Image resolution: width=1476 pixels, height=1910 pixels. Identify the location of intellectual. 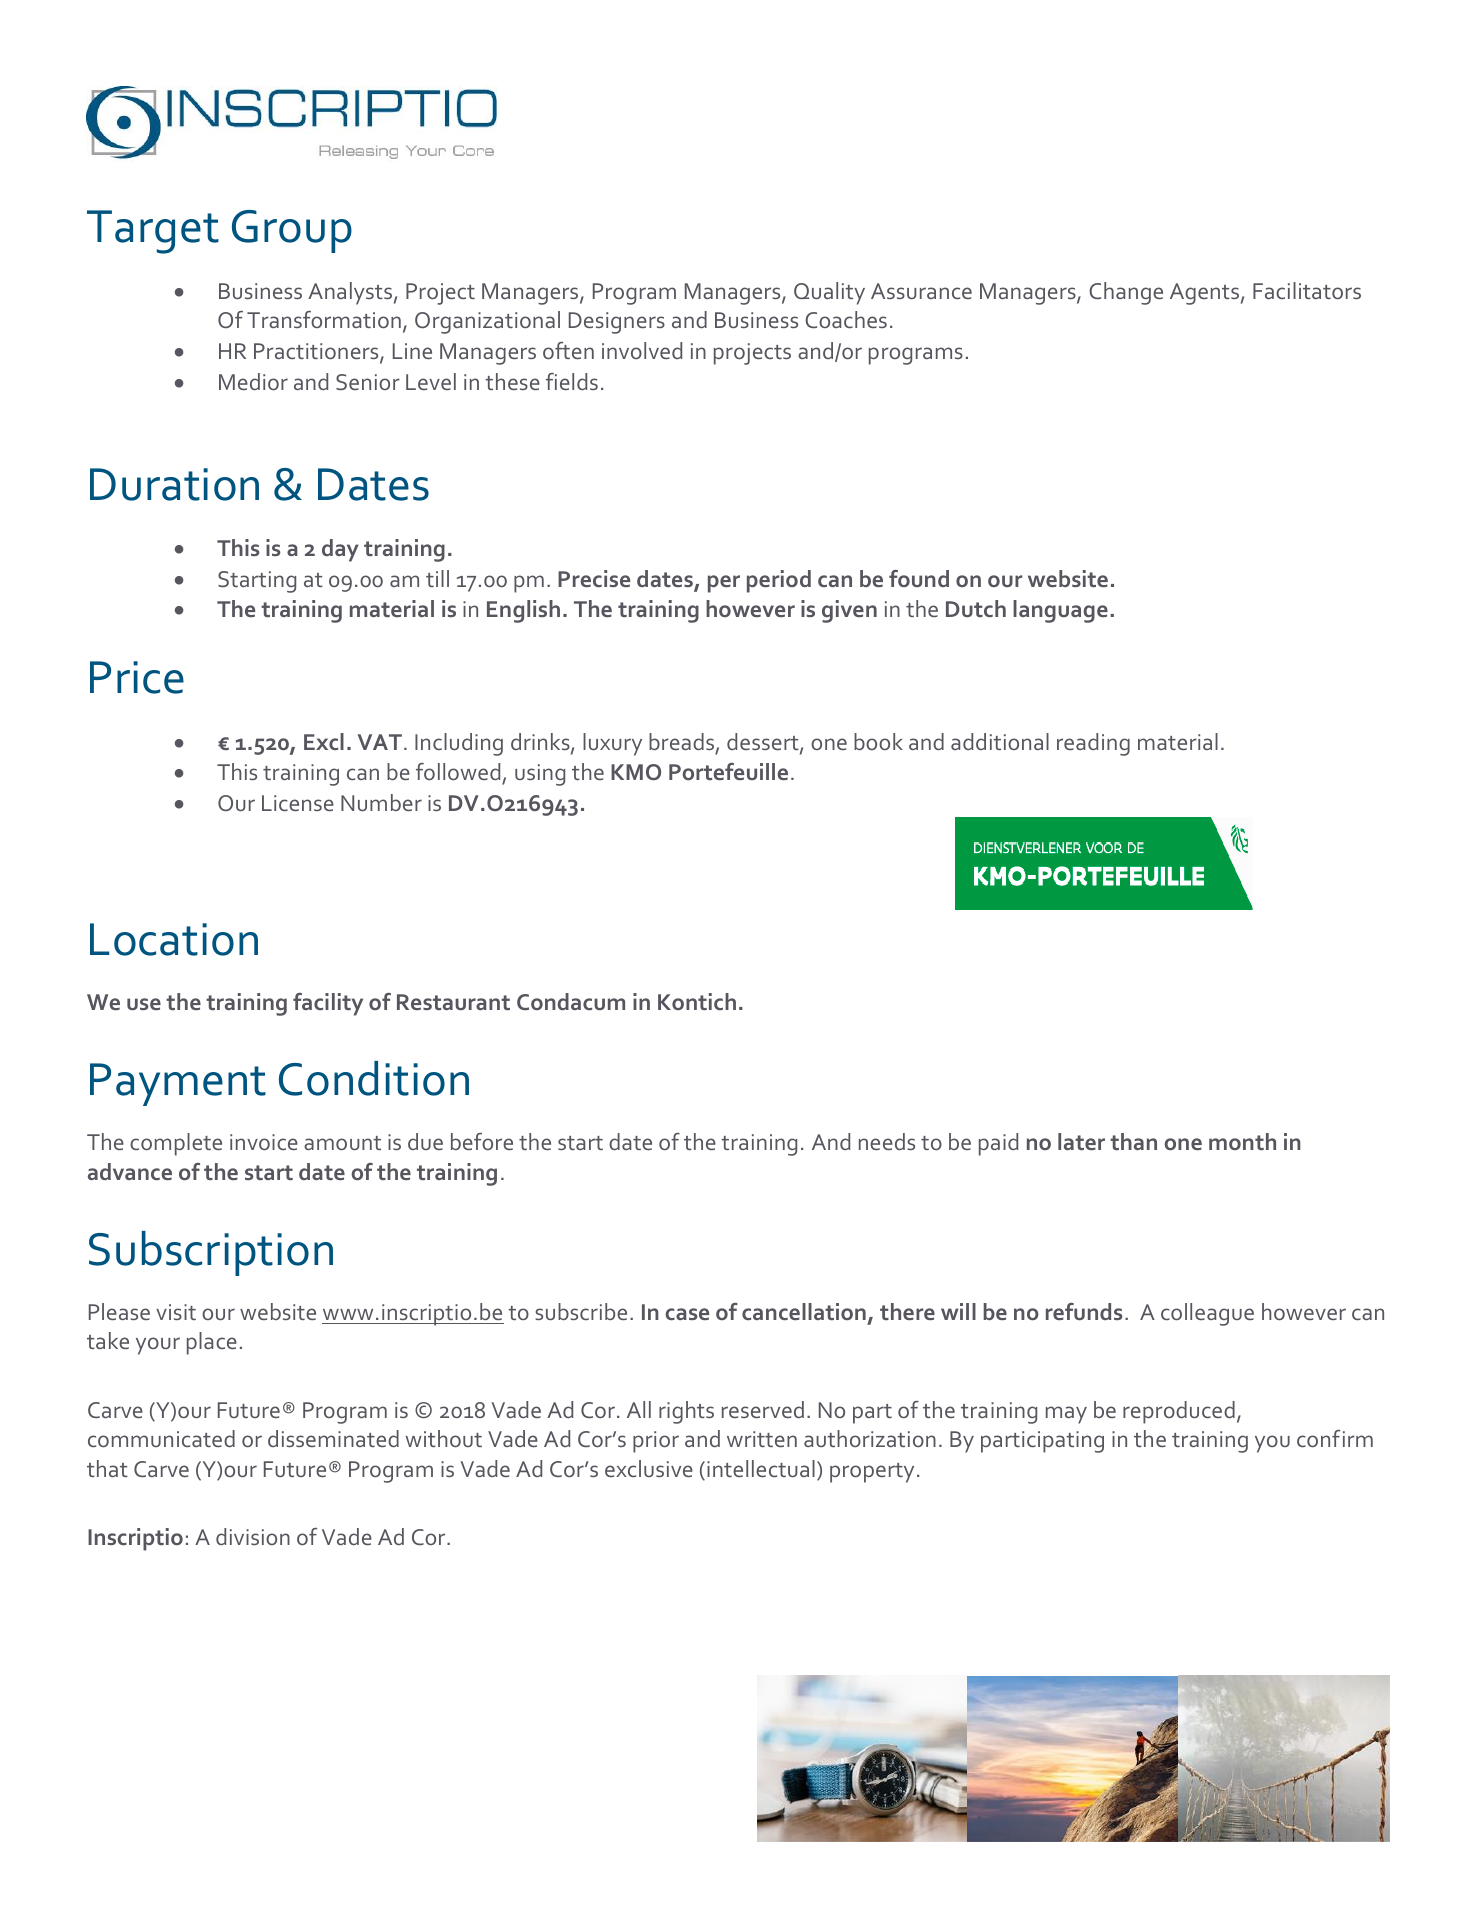
(761, 1468).
